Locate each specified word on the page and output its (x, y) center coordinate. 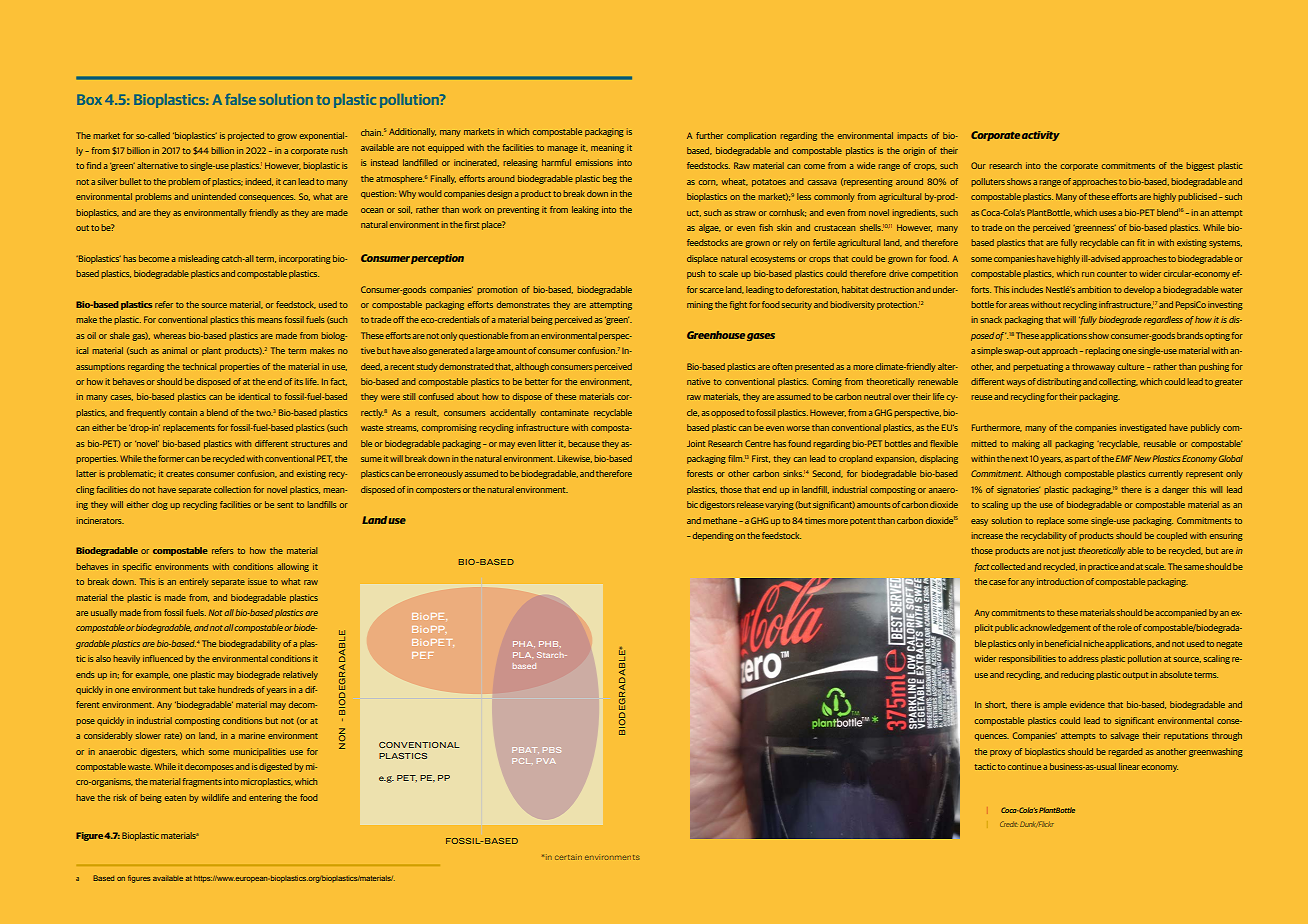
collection (232, 489)
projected (246, 136)
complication (751, 136)
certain (568, 857)
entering (265, 798)
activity (1041, 136)
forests (700, 473)
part (1082, 460)
